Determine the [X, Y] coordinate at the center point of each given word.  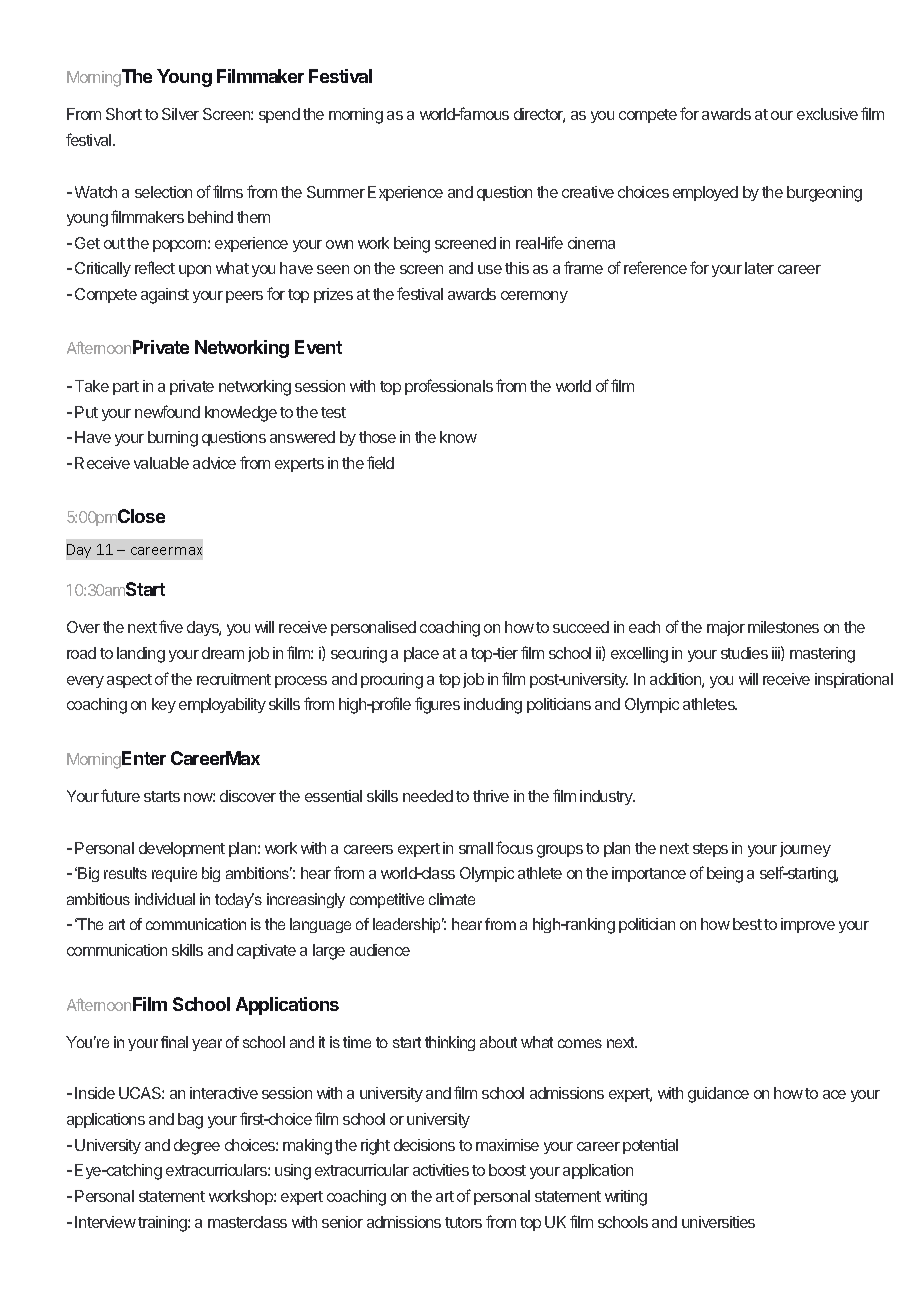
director [539, 115]
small [476, 848]
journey [805, 849]
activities [441, 1170]
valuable [161, 463]
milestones [783, 627]
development [182, 849]
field [380, 462]
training [163, 1224]
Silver [180, 114]
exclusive [827, 114]
